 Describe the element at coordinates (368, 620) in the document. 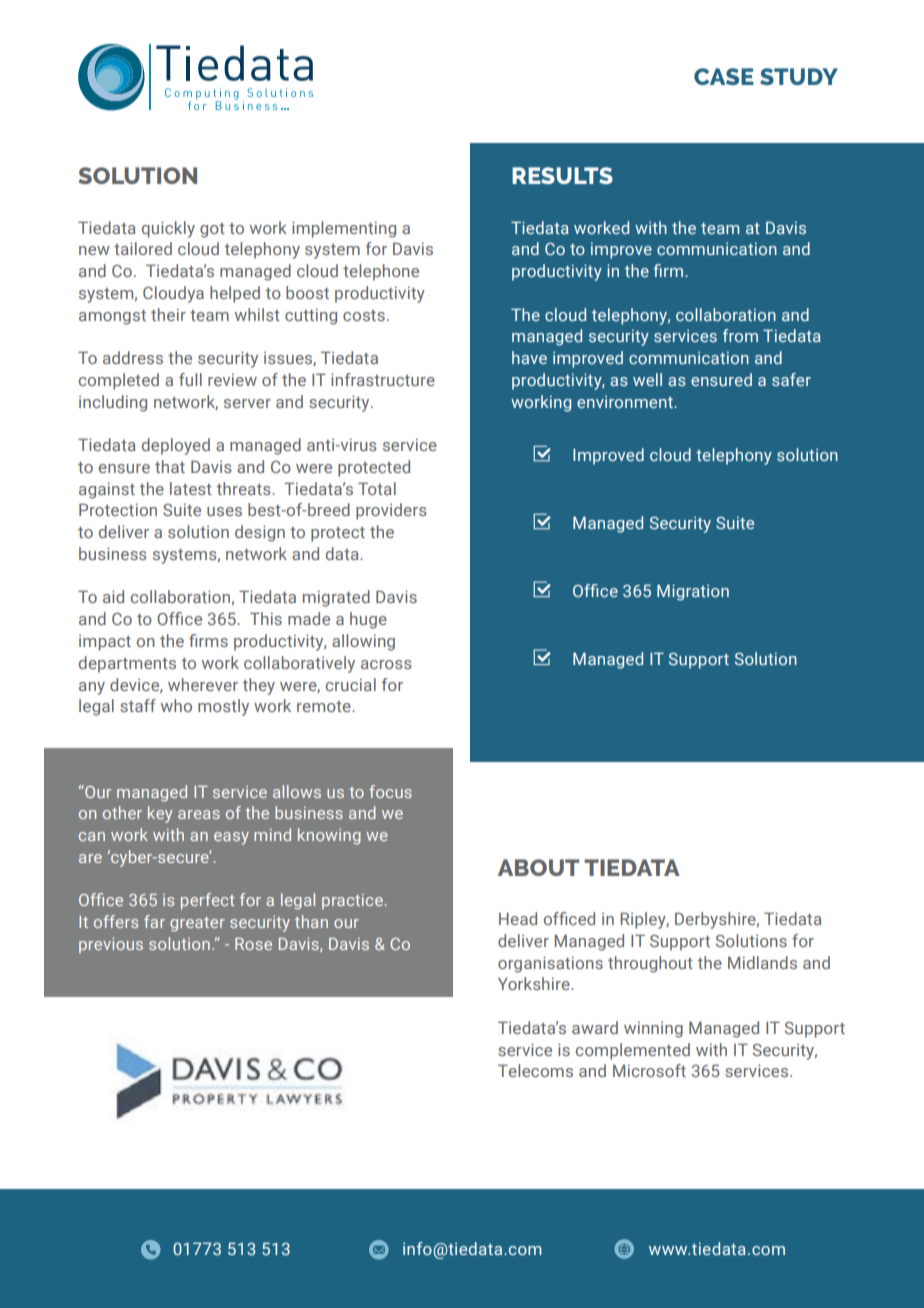

I see `huge` at that location.
